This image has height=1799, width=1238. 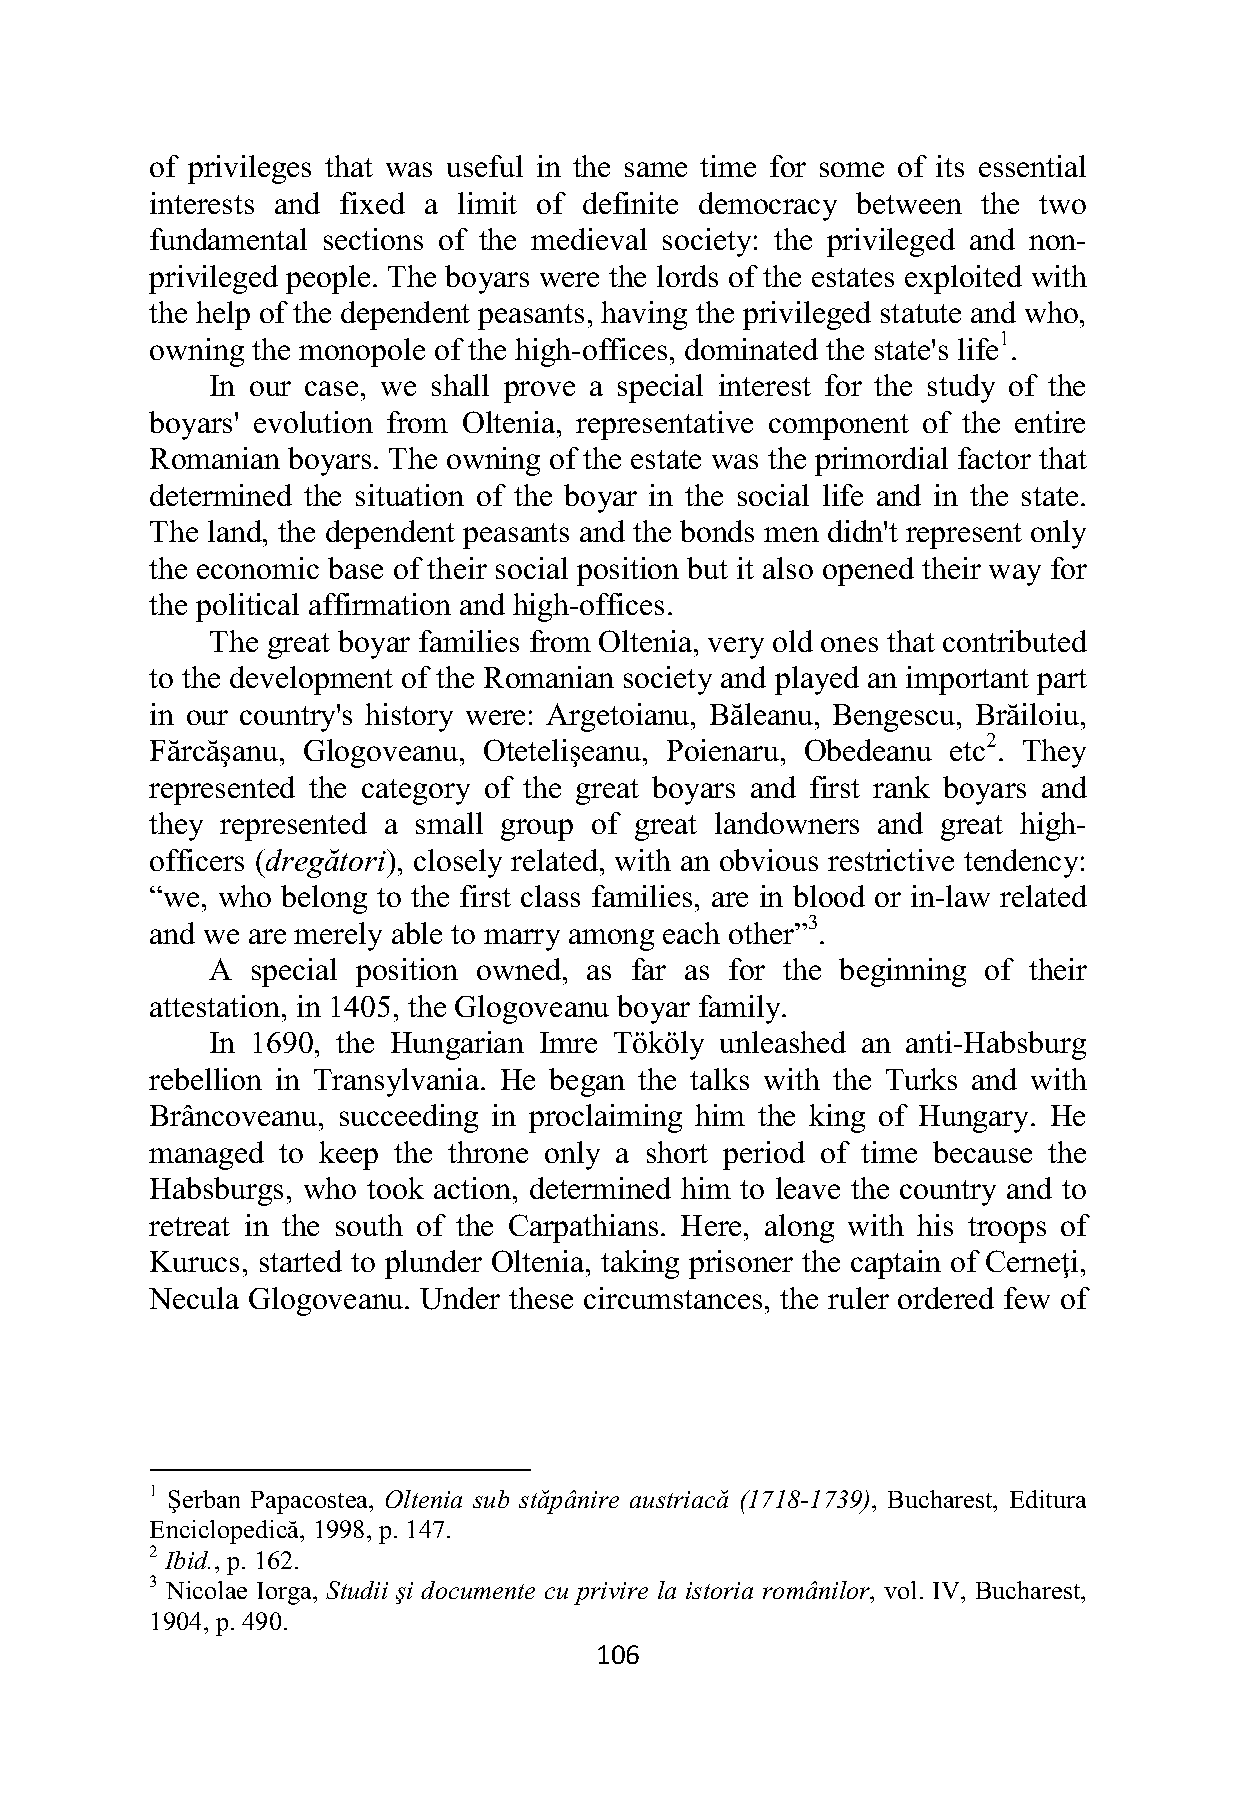 I want to click on ordered, so click(x=946, y=1298).
